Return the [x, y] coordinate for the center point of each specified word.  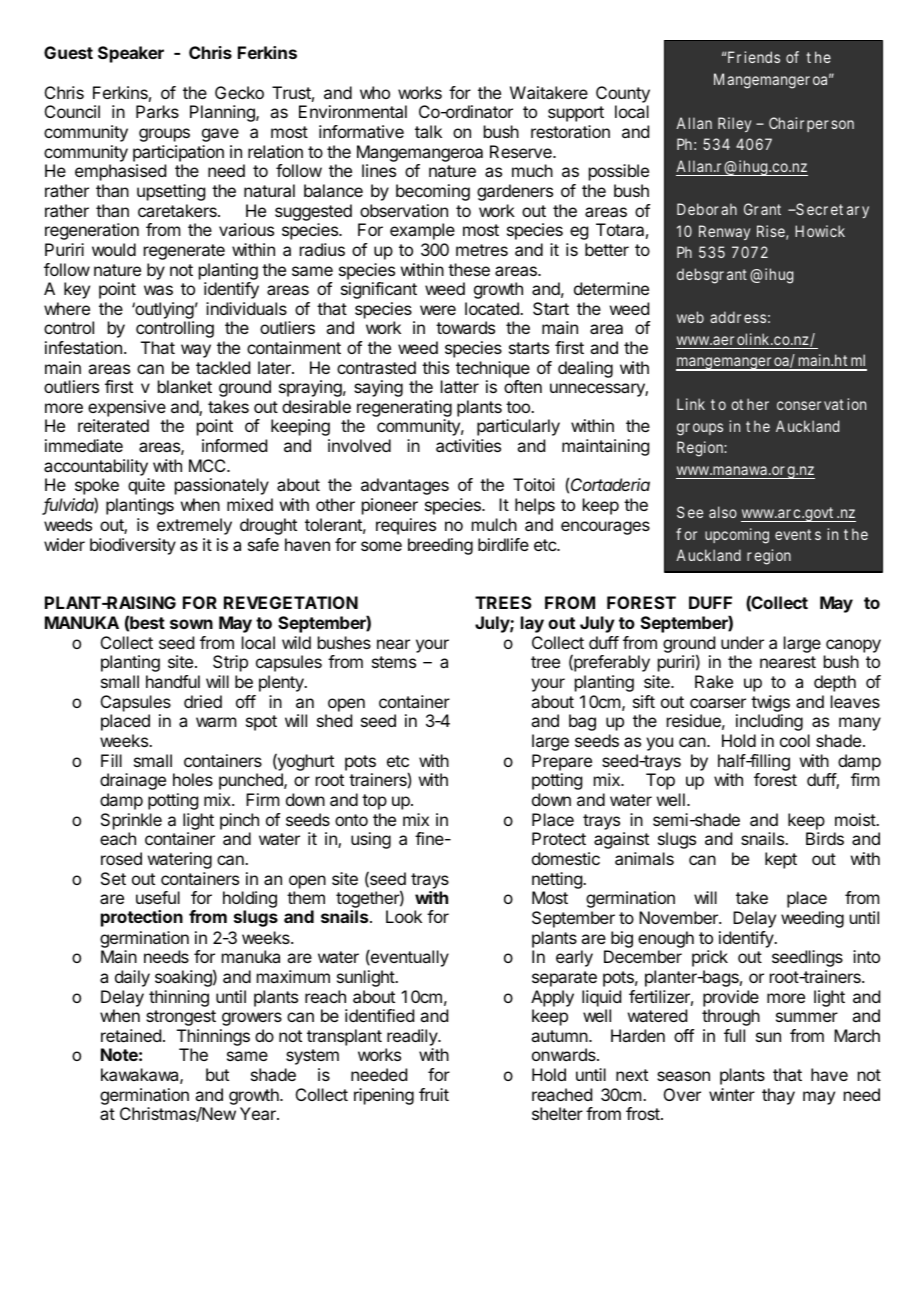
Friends [754, 57]
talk [428, 131]
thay [778, 1096]
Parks [157, 111]
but [217, 1074]
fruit [434, 1094]
